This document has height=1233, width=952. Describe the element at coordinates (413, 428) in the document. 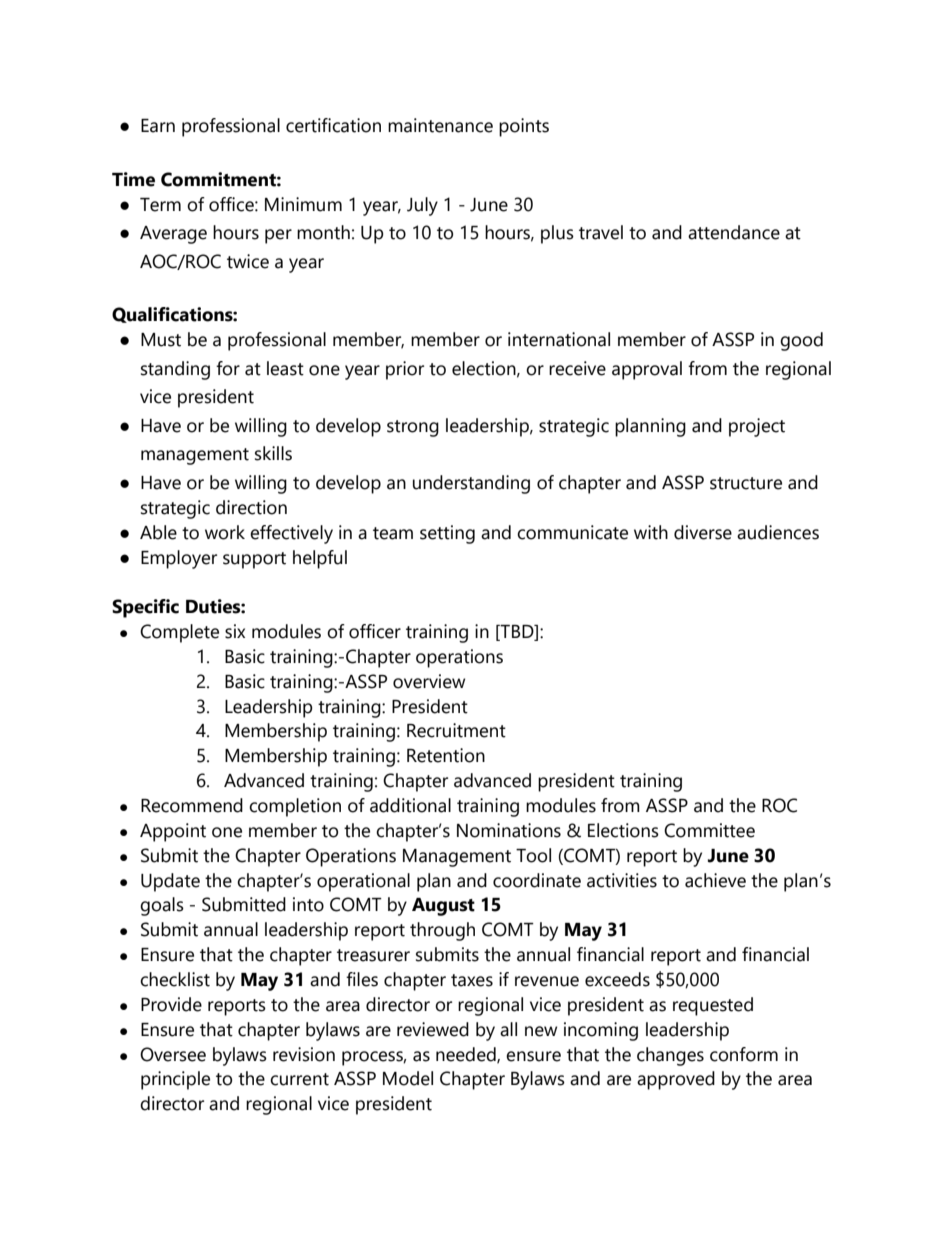

I see `strong` at that location.
